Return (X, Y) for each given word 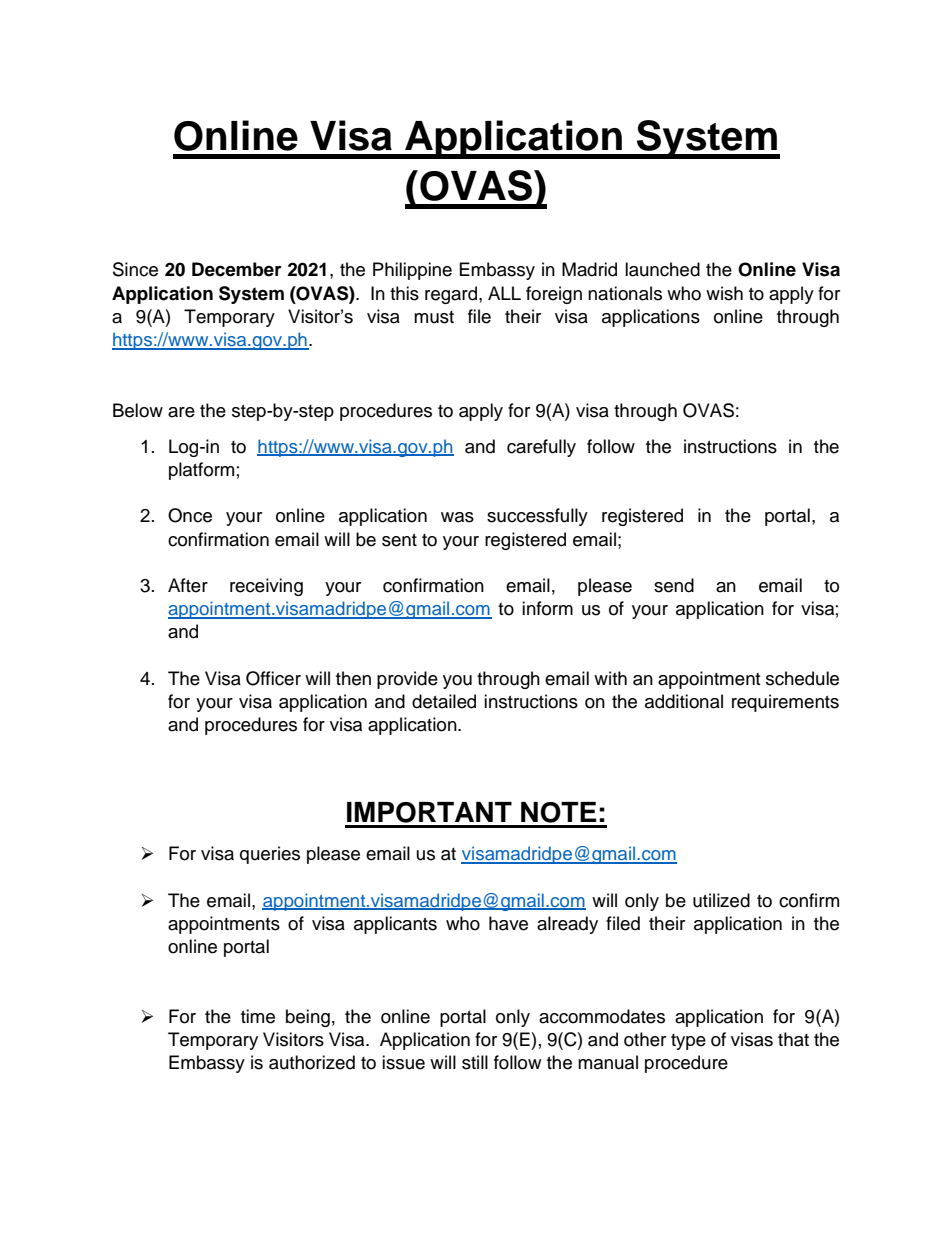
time (258, 1016)
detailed (444, 701)
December (237, 269)
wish (724, 293)
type (688, 1042)
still (475, 1062)
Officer (273, 678)
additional (684, 701)
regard (451, 295)
